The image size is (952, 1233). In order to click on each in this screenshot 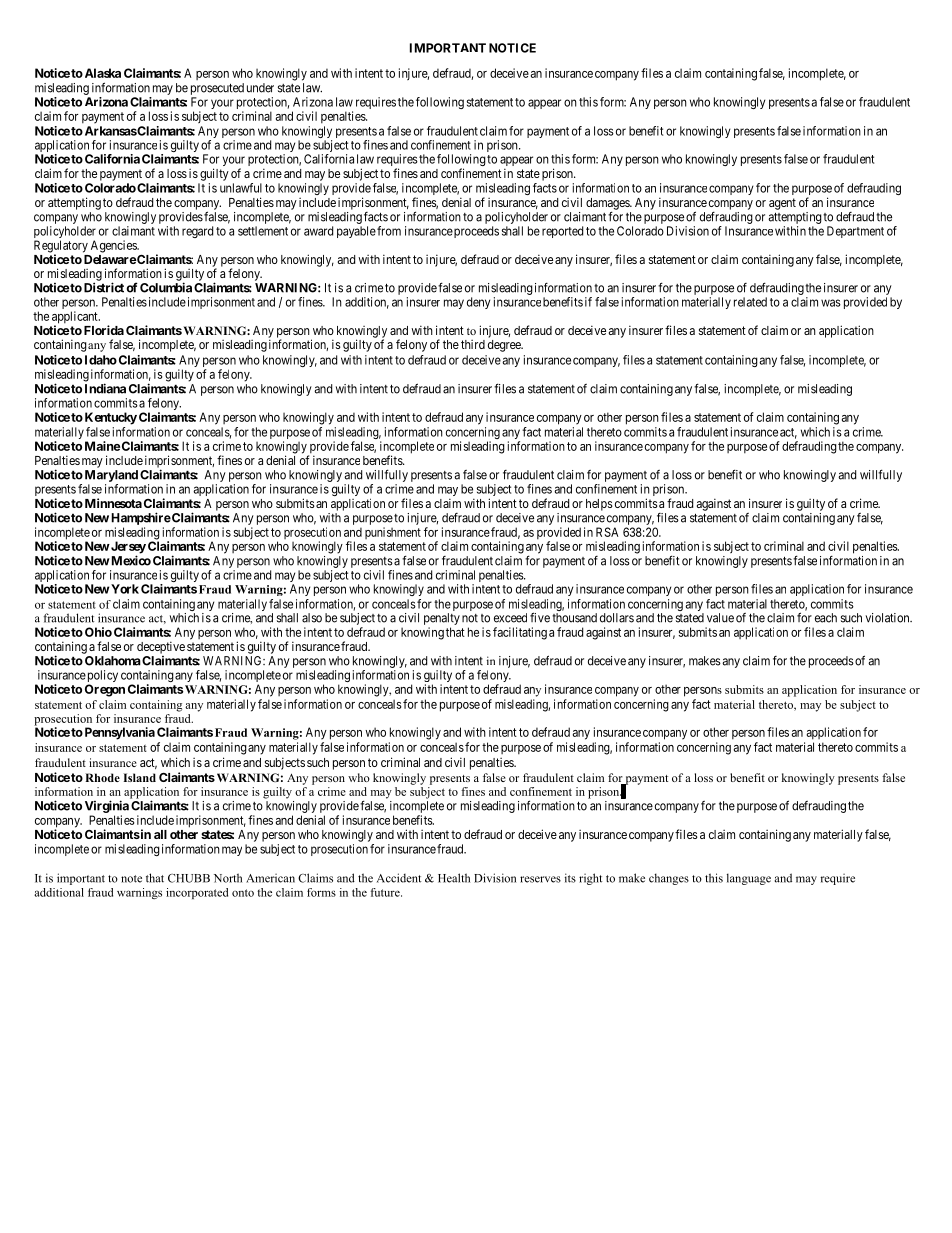, I will do `click(826, 618)`.
